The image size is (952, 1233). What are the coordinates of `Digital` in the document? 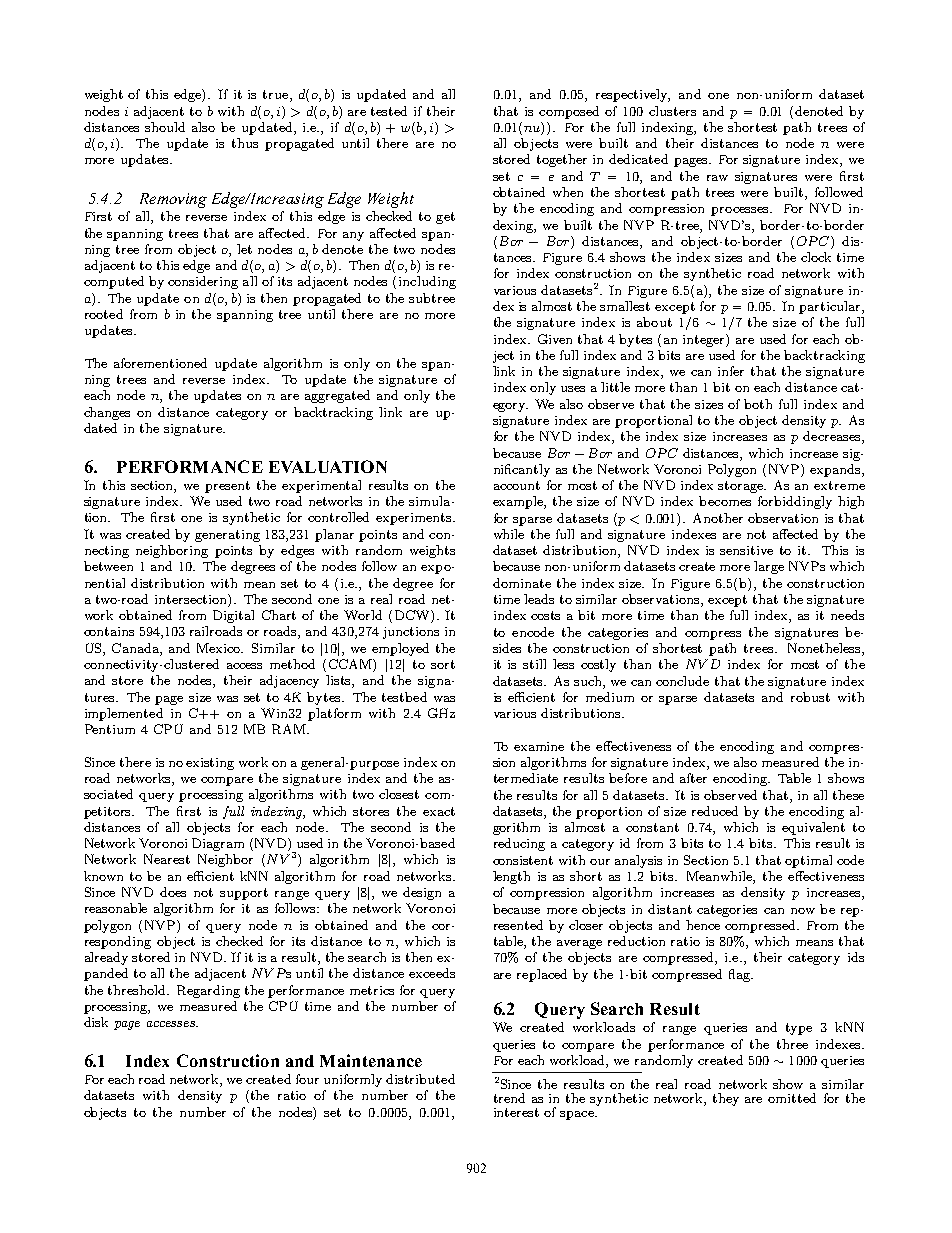 It's located at (233, 616).
